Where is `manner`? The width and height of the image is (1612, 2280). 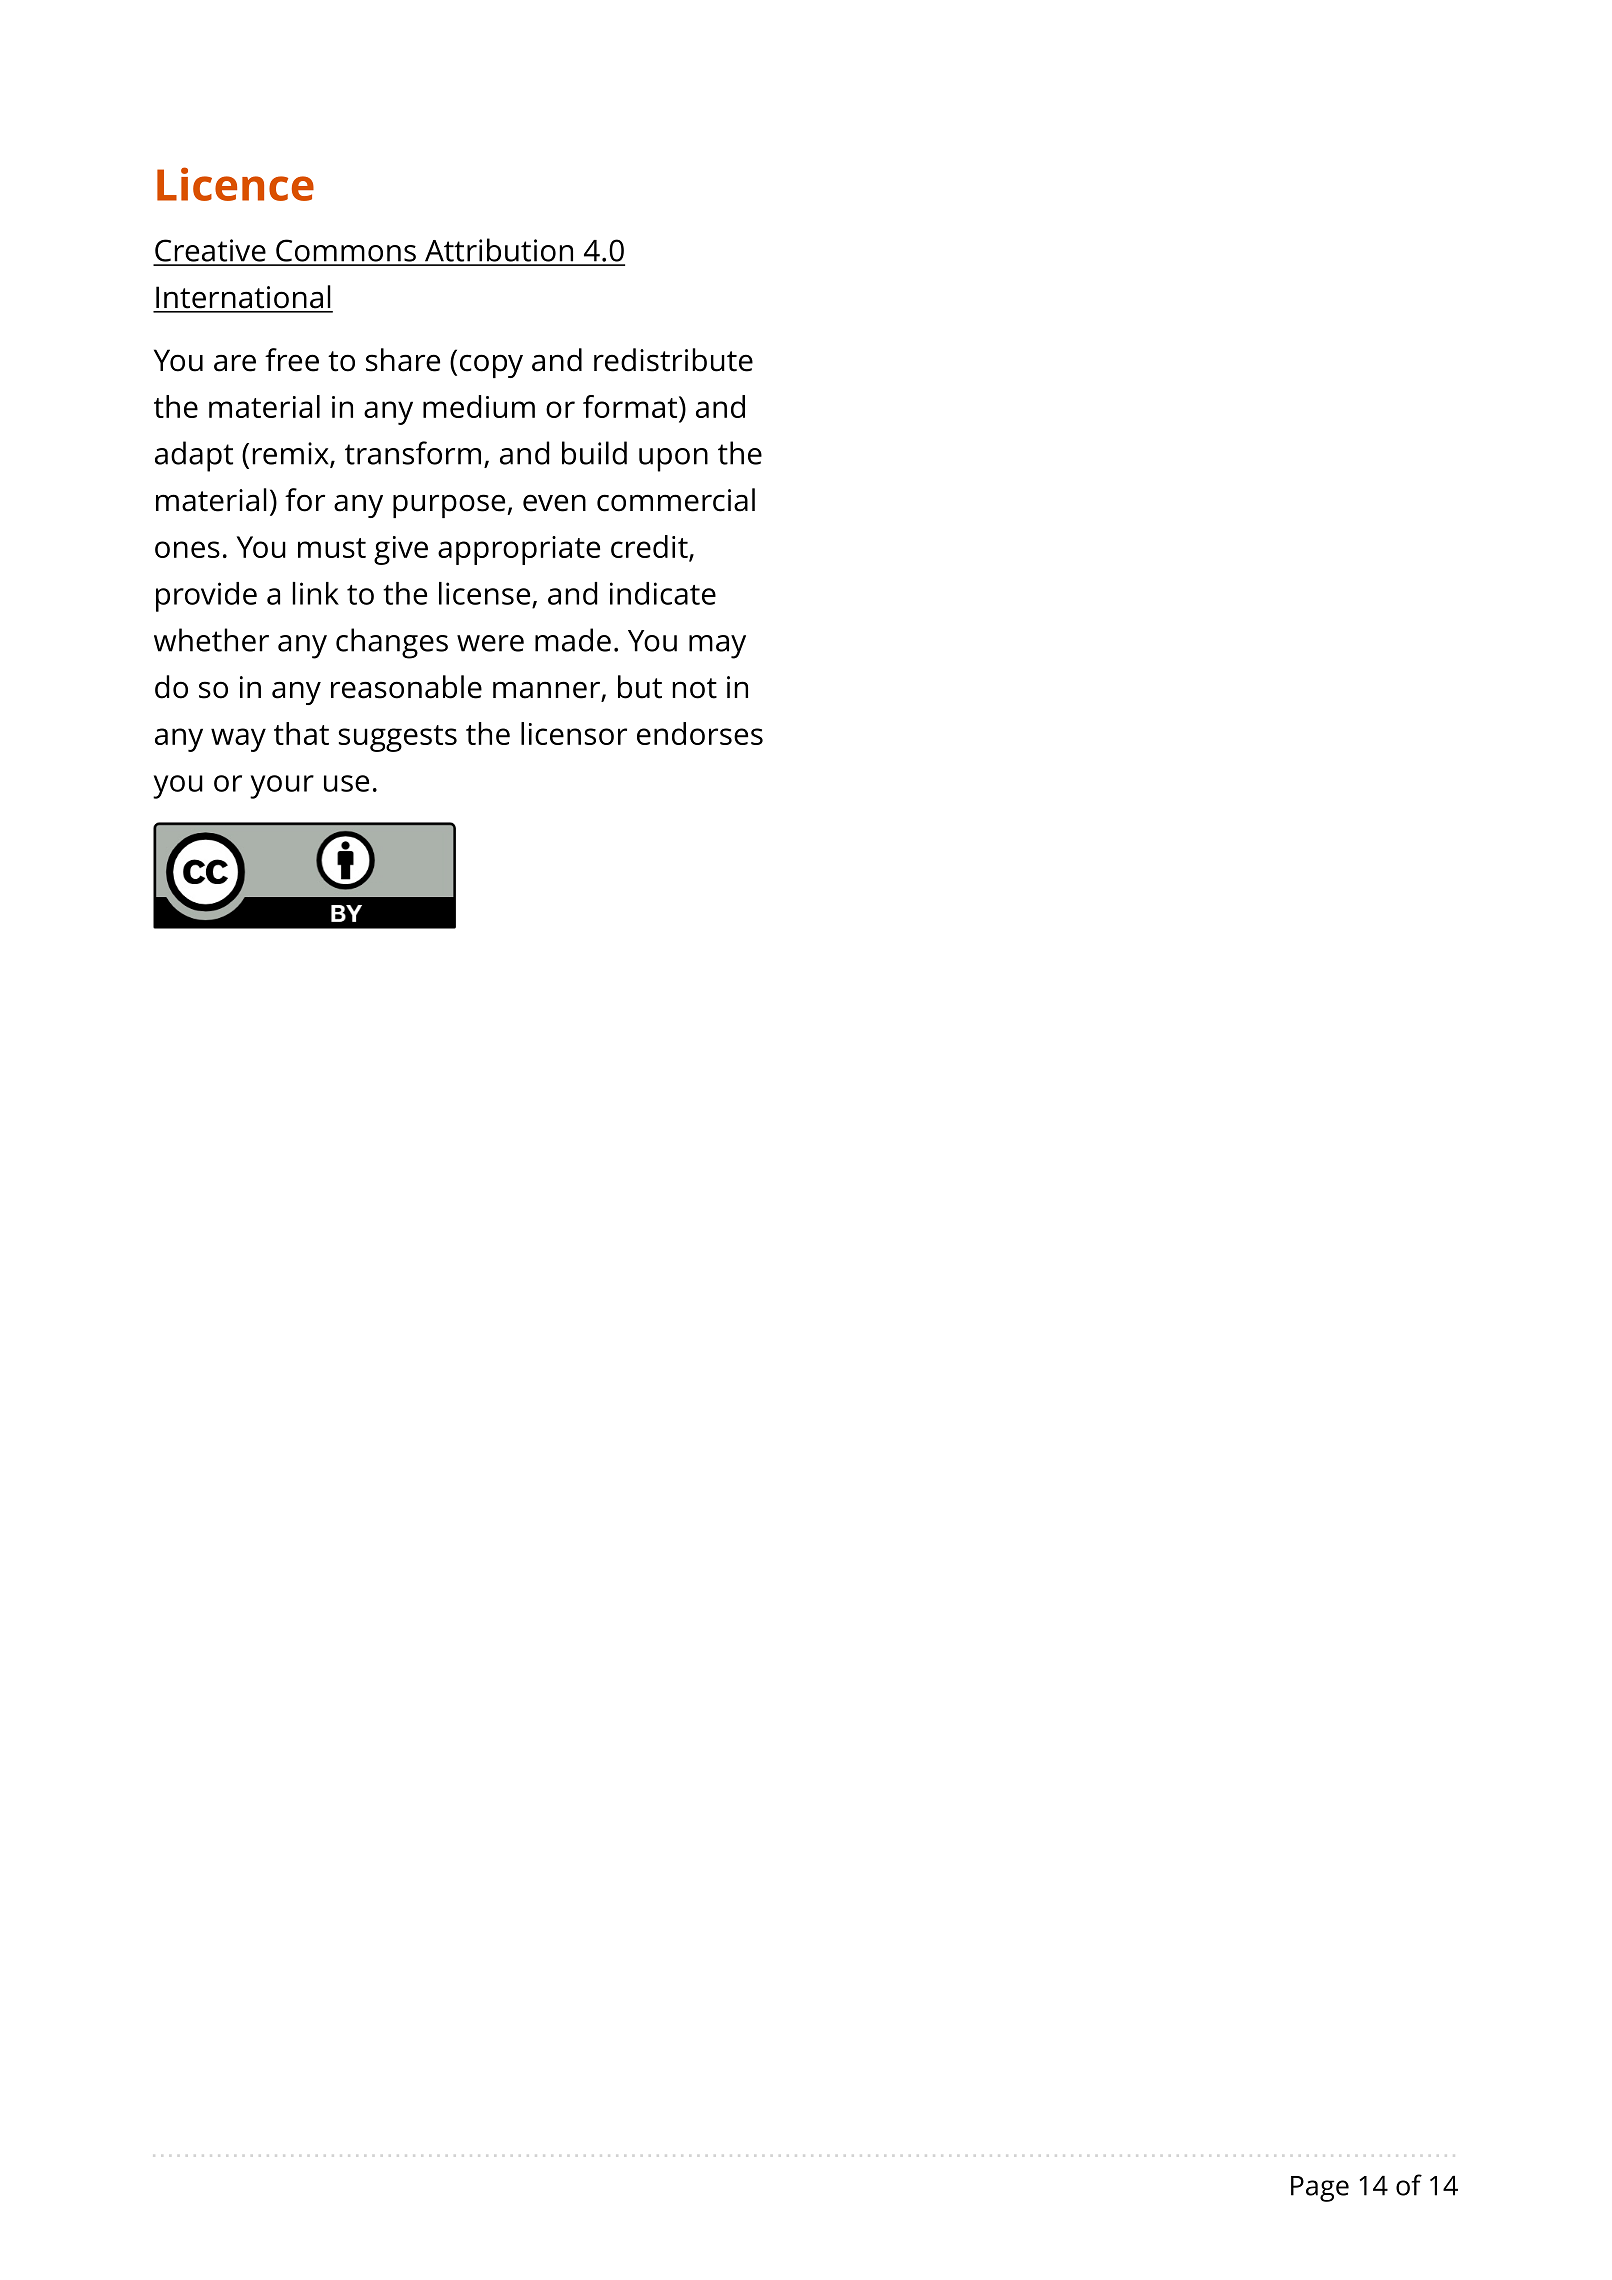 manner is located at coordinates (547, 691).
